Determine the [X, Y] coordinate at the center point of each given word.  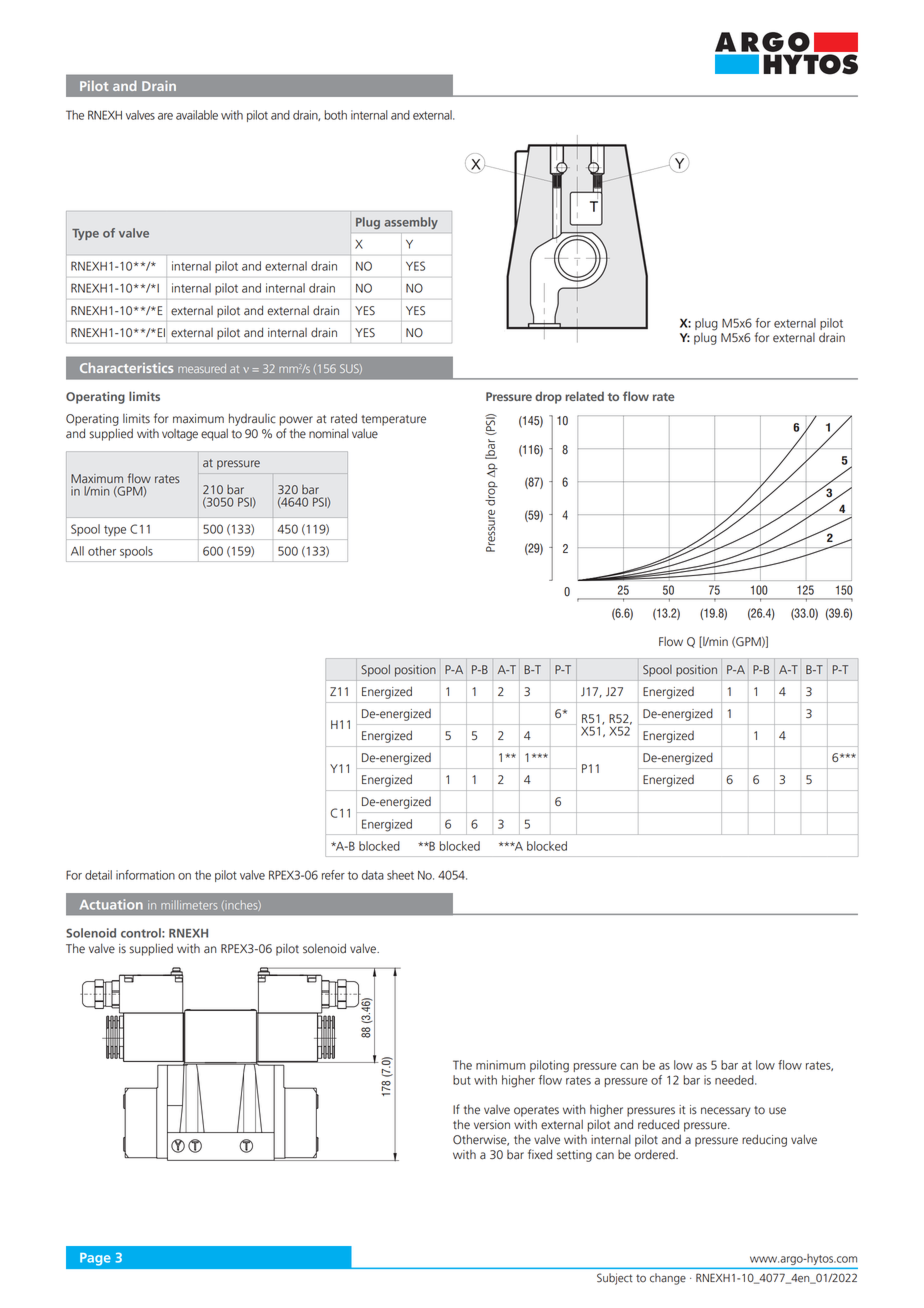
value [365, 434]
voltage [180, 435]
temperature [393, 420]
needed [735, 1080]
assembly [411, 223]
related [584, 396]
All [77, 551]
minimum [501, 1065]
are [165, 116]
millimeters [189, 905]
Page [95, 1259]
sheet [400, 875]
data [373, 875]
